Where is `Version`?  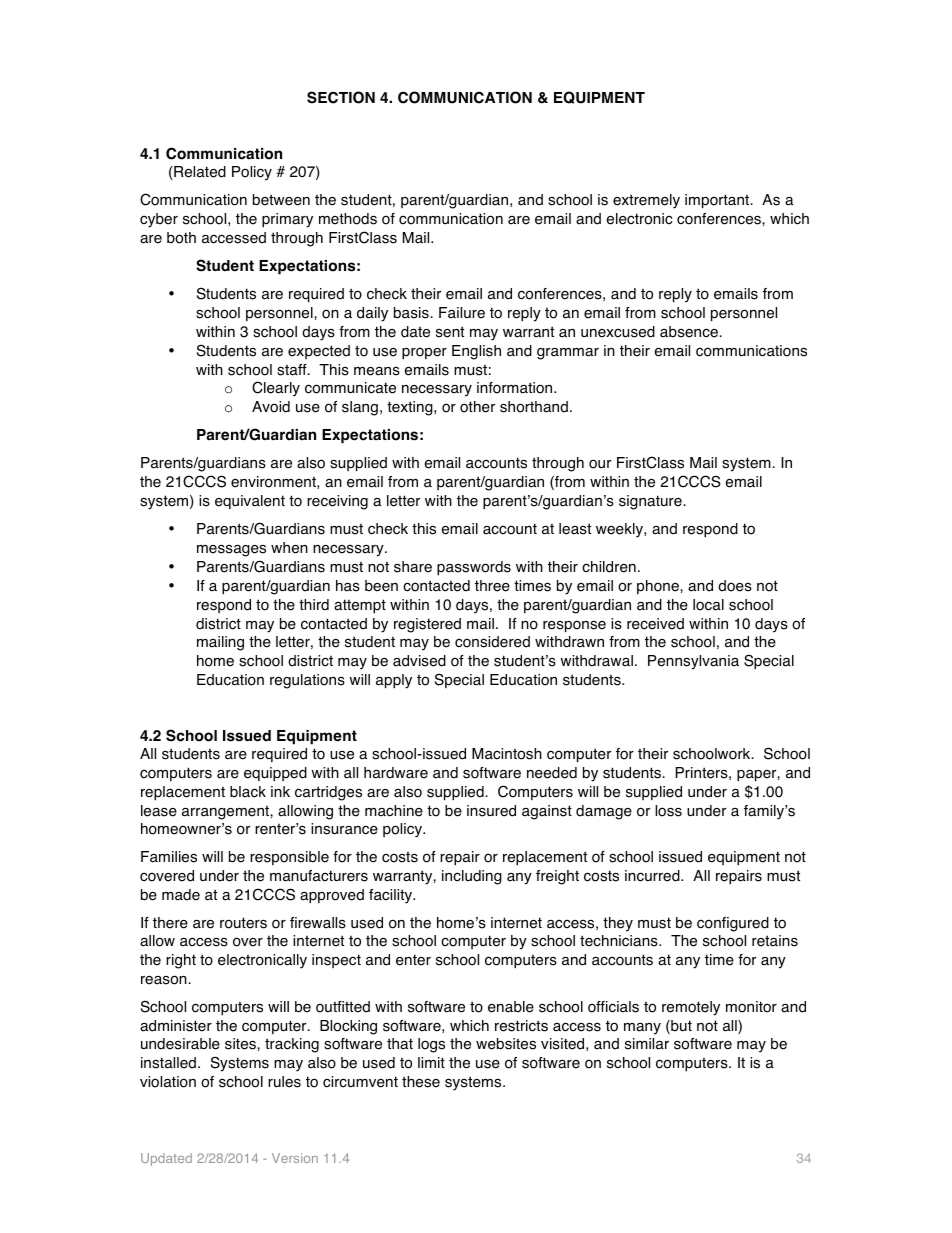
Version is located at coordinates (295, 1158).
